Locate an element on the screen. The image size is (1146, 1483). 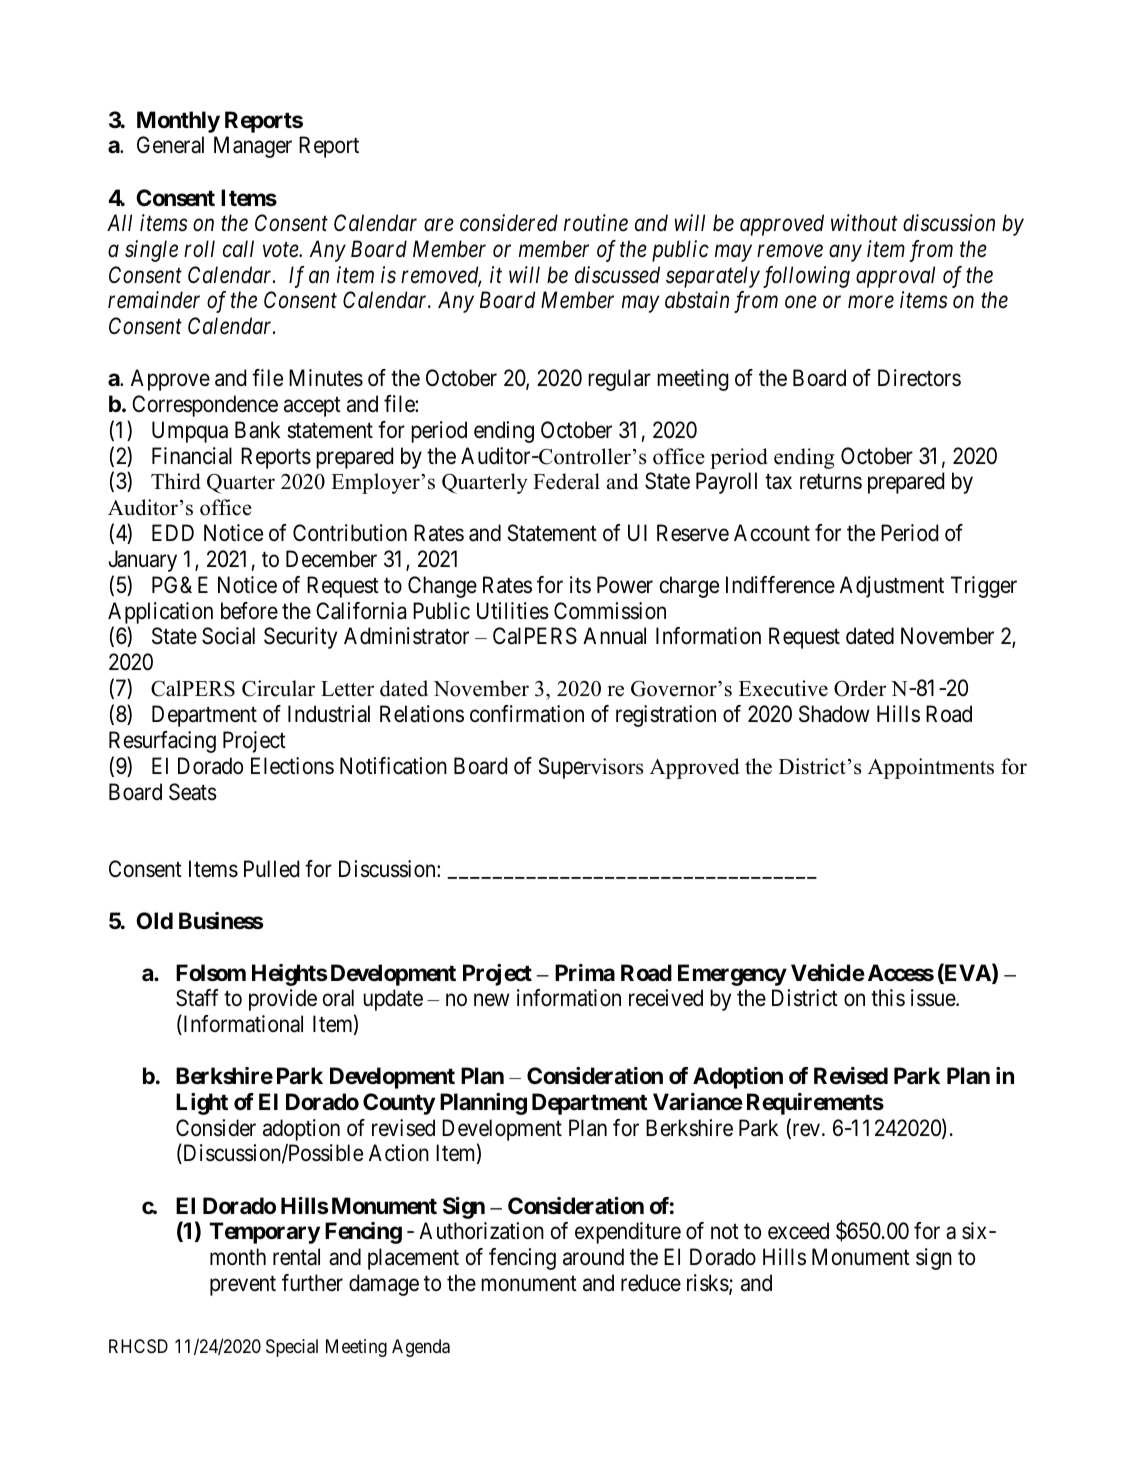
prevent is located at coordinates (243, 1286).
